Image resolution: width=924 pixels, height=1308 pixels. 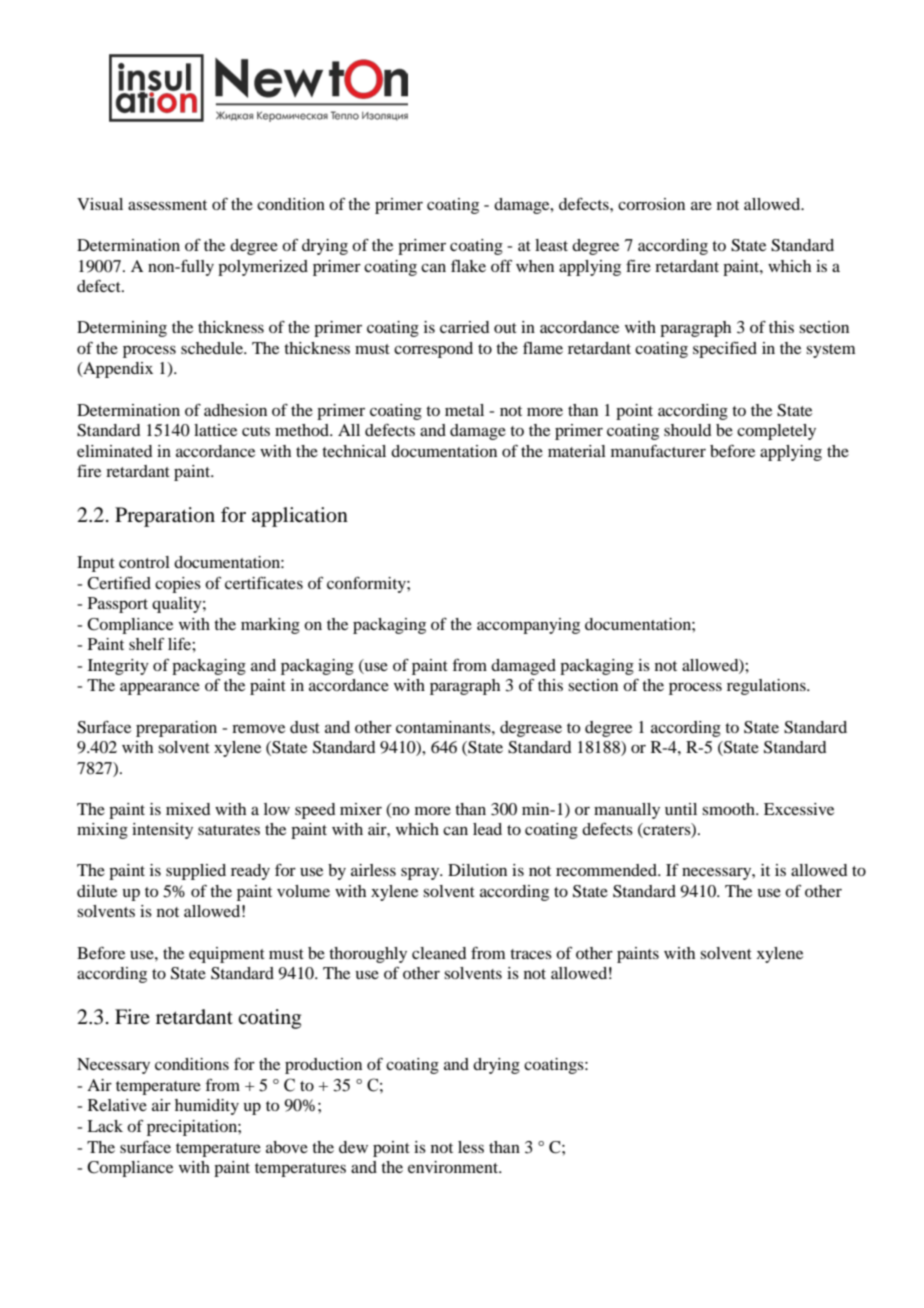 I want to click on assessment, so click(x=167, y=205).
